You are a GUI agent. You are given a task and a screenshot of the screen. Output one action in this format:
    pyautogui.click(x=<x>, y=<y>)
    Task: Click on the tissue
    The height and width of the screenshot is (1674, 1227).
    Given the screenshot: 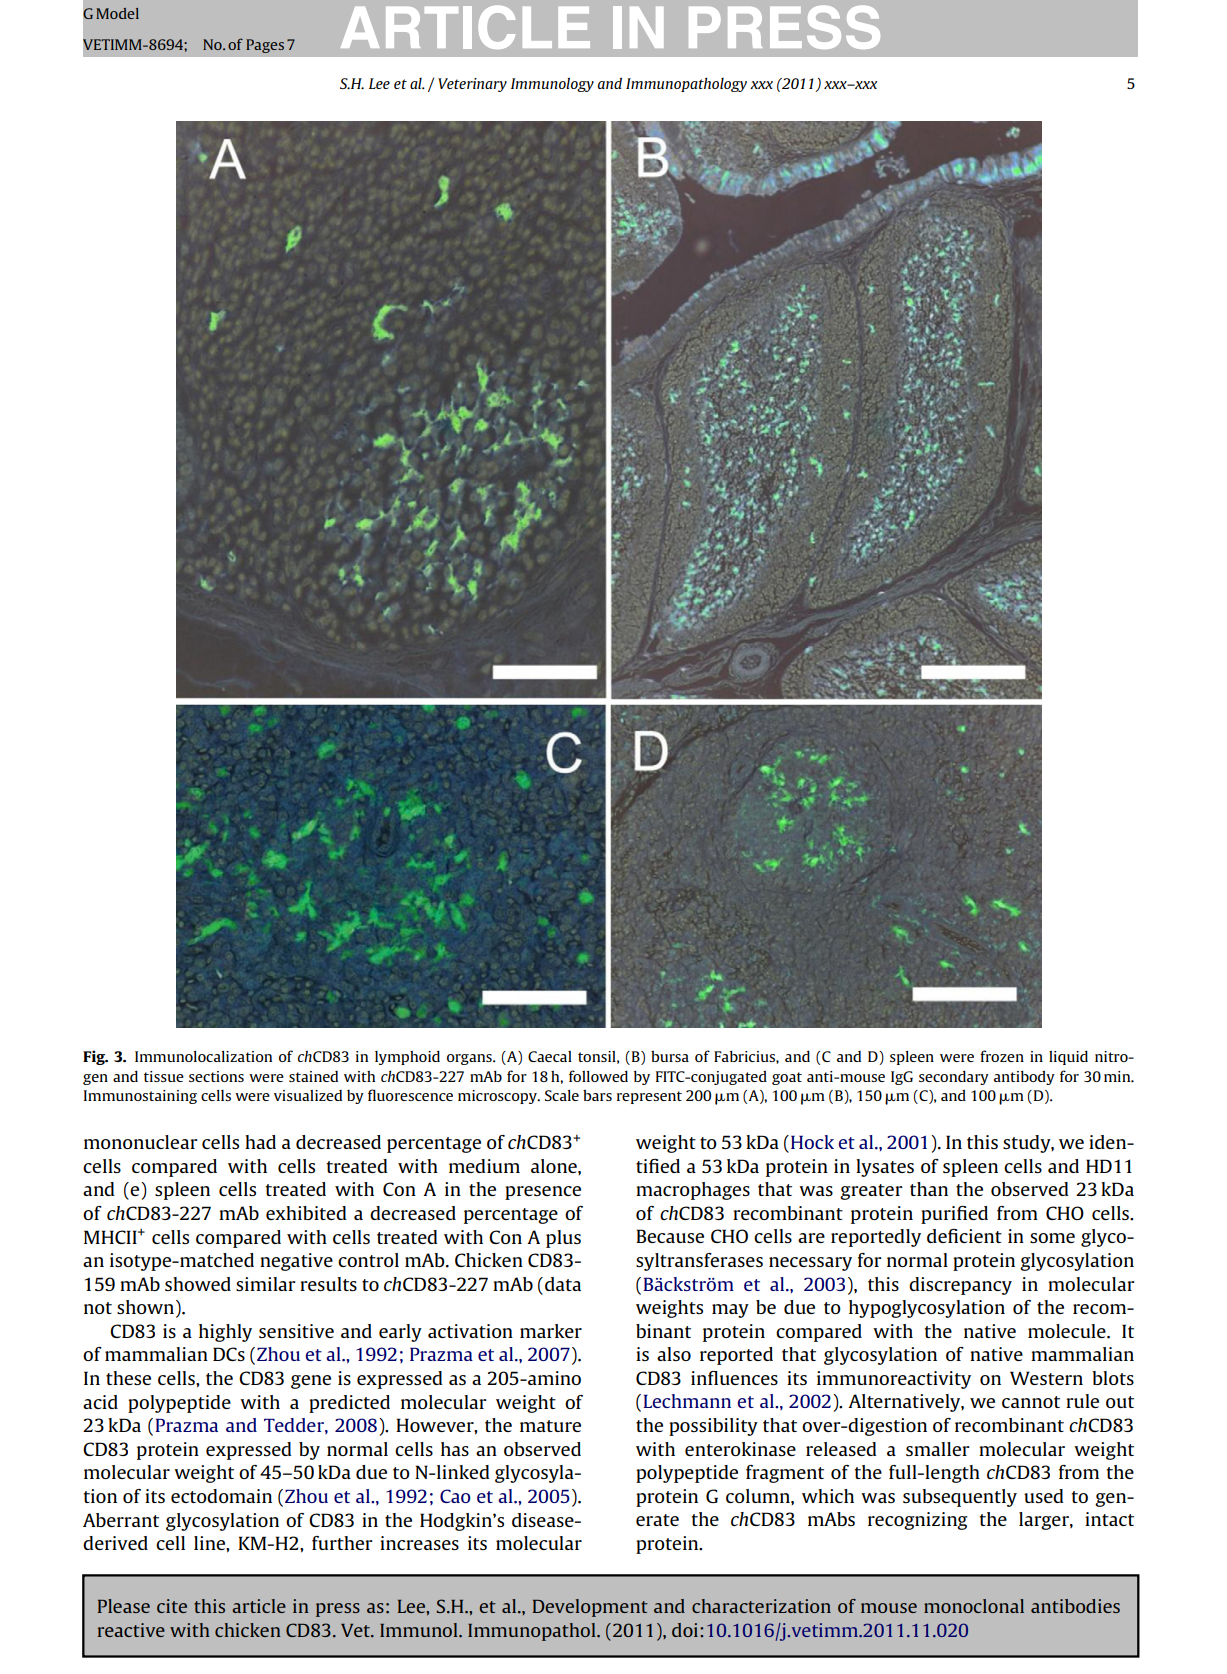 What is the action you would take?
    pyautogui.click(x=164, y=1076)
